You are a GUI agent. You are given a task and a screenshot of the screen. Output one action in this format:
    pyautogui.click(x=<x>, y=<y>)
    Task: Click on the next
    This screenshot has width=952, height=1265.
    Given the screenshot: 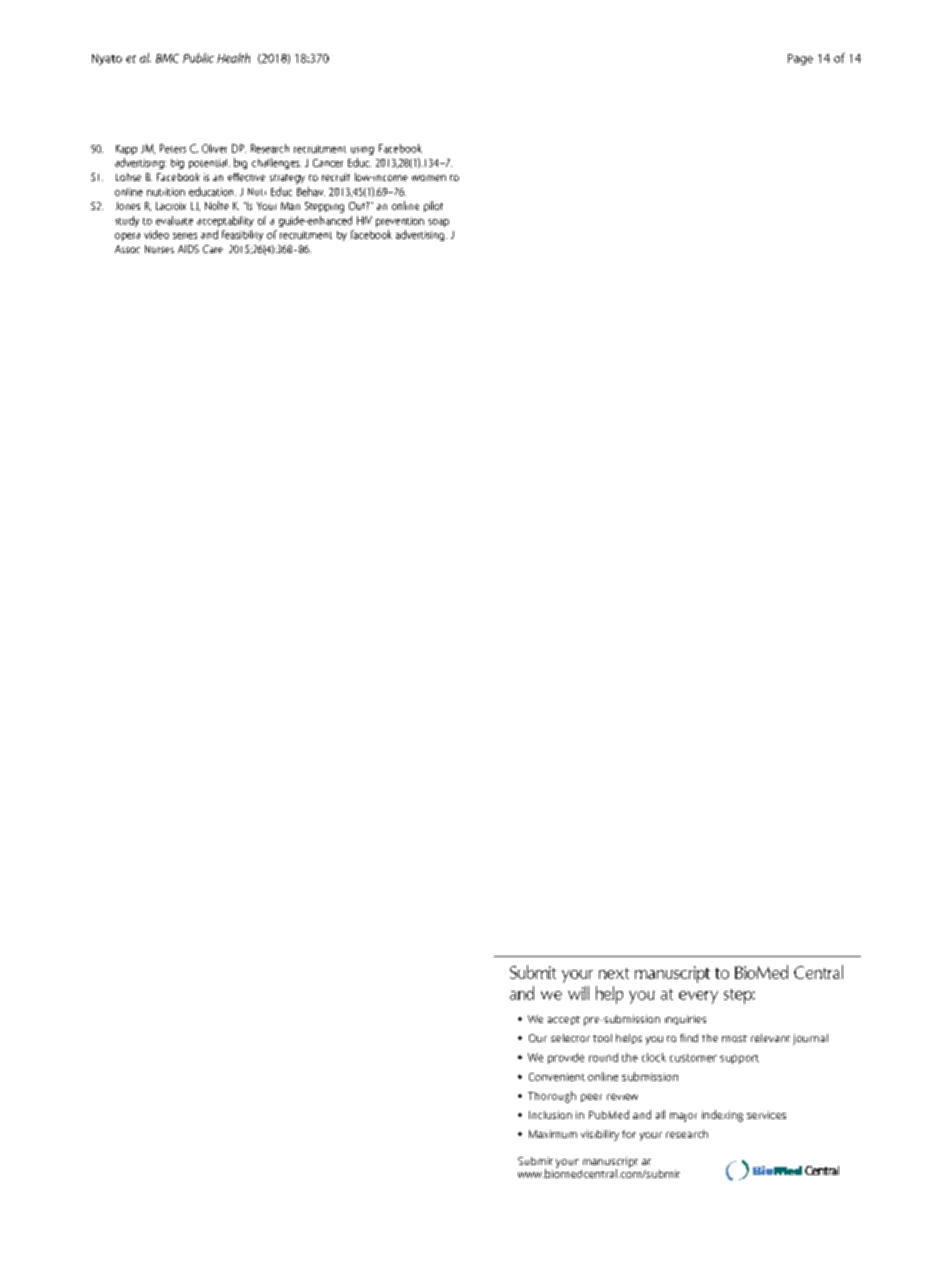 What is the action you would take?
    pyautogui.click(x=614, y=973)
